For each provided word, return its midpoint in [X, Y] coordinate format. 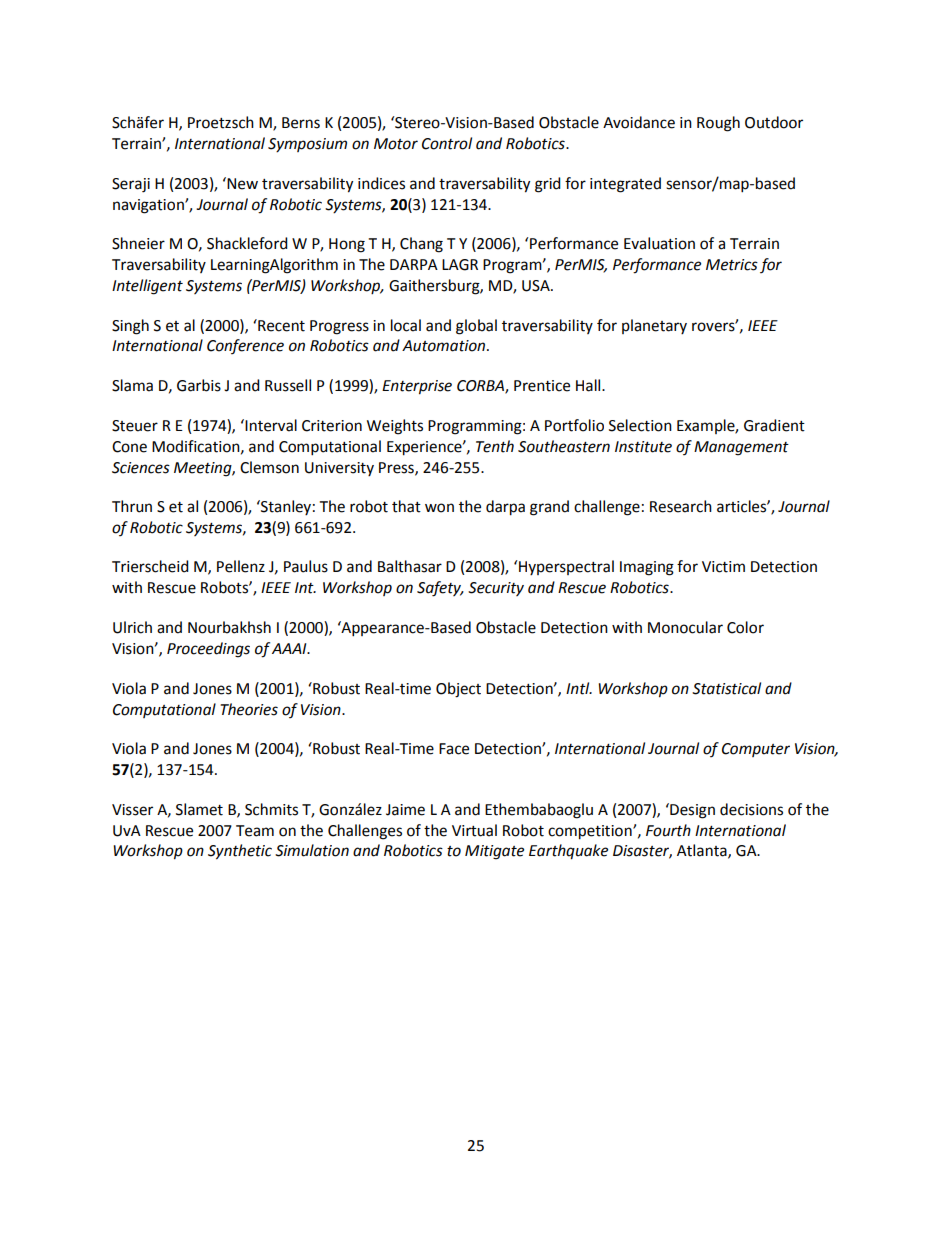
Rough [718, 124]
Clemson [269, 467]
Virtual [474, 830]
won [439, 508]
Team [255, 831]
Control [447, 143]
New [242, 184]
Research [681, 506]
